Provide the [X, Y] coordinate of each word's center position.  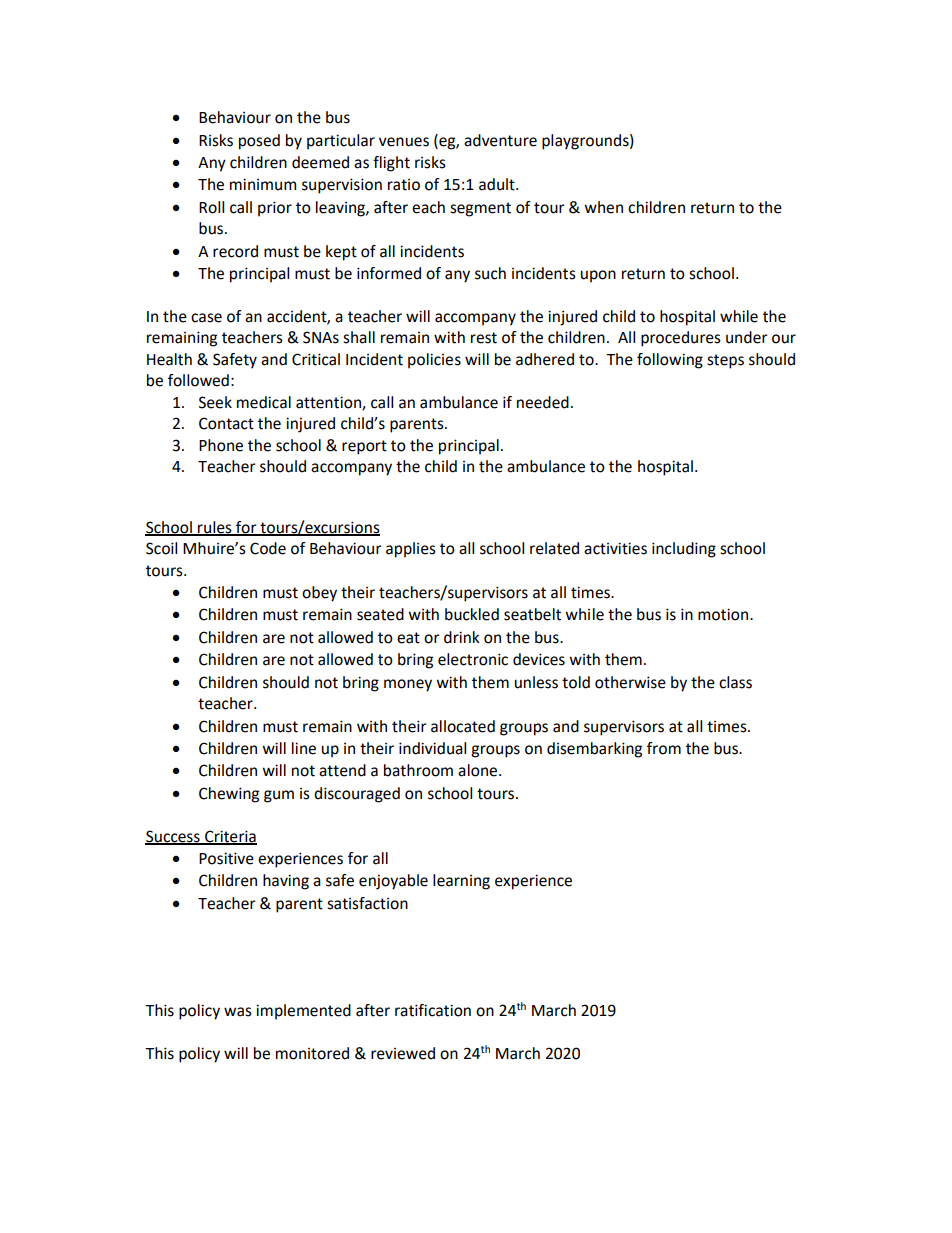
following [670, 361]
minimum [263, 184]
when [603, 207]
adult [498, 184]
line [304, 748]
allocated [463, 726]
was [238, 1012]
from [664, 748]
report [364, 447]
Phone [221, 445]
